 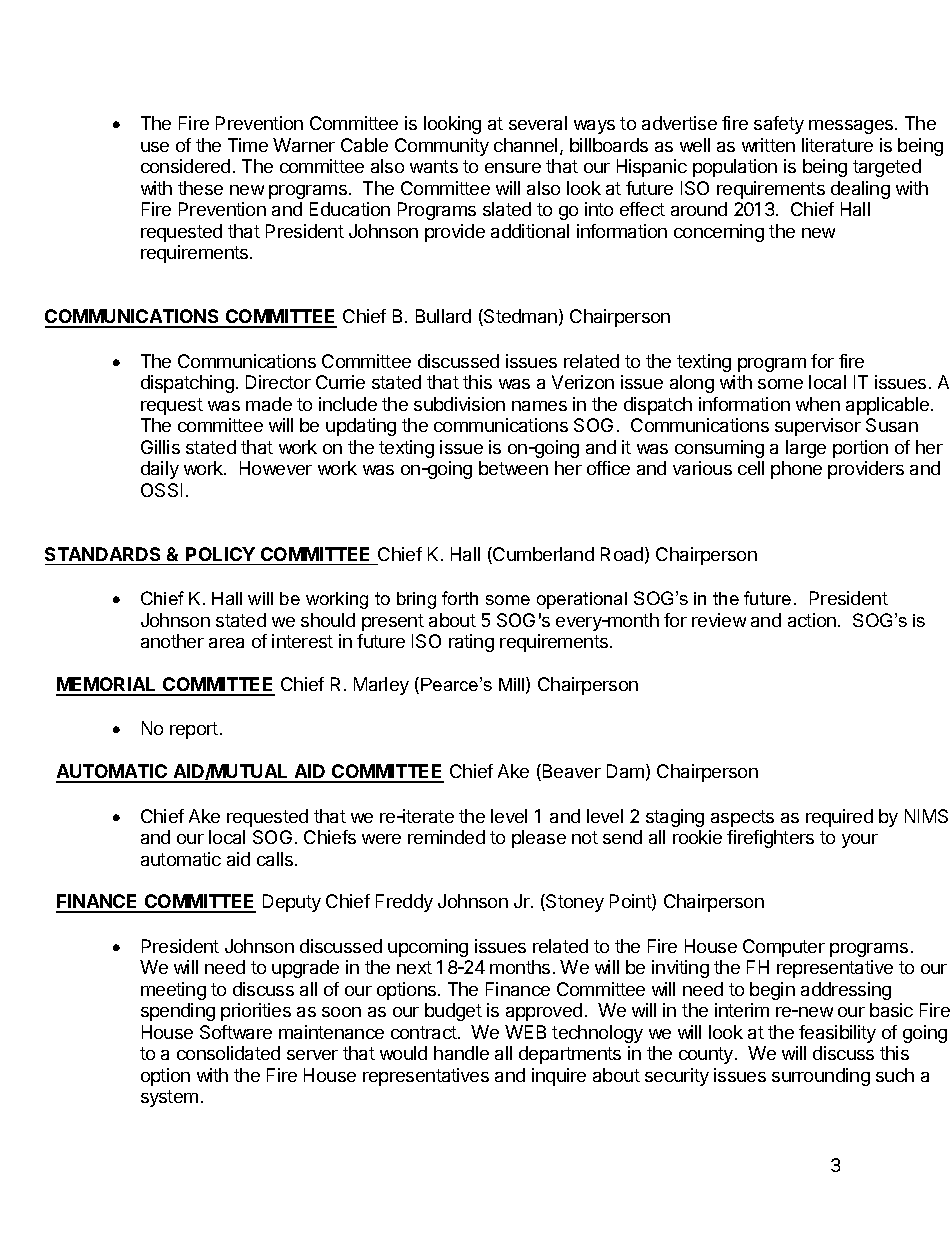 What do you see at coordinates (812, 620) in the page?
I see `action` at bounding box center [812, 620].
